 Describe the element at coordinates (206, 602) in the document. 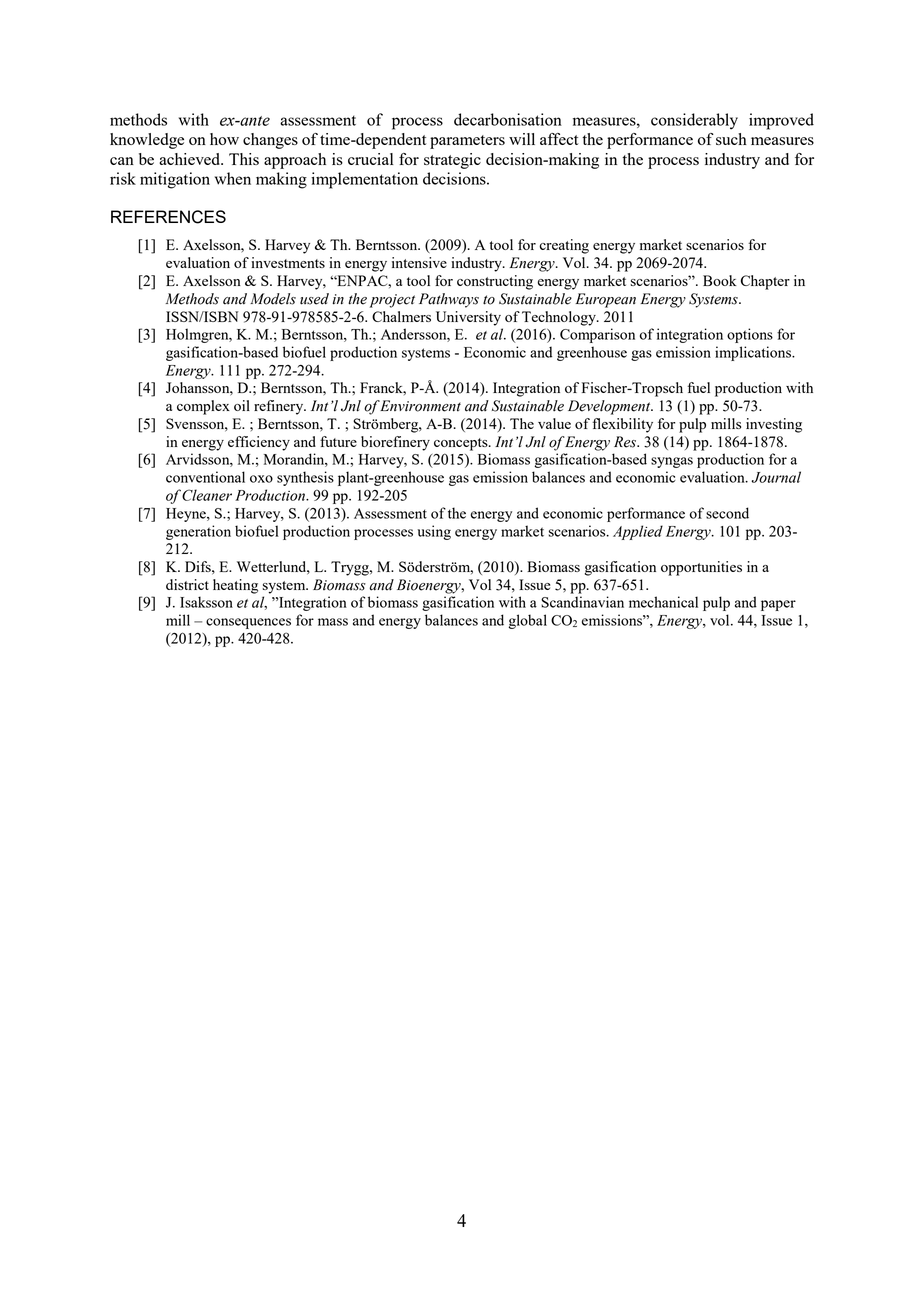

I see `Isaksson` at that location.
